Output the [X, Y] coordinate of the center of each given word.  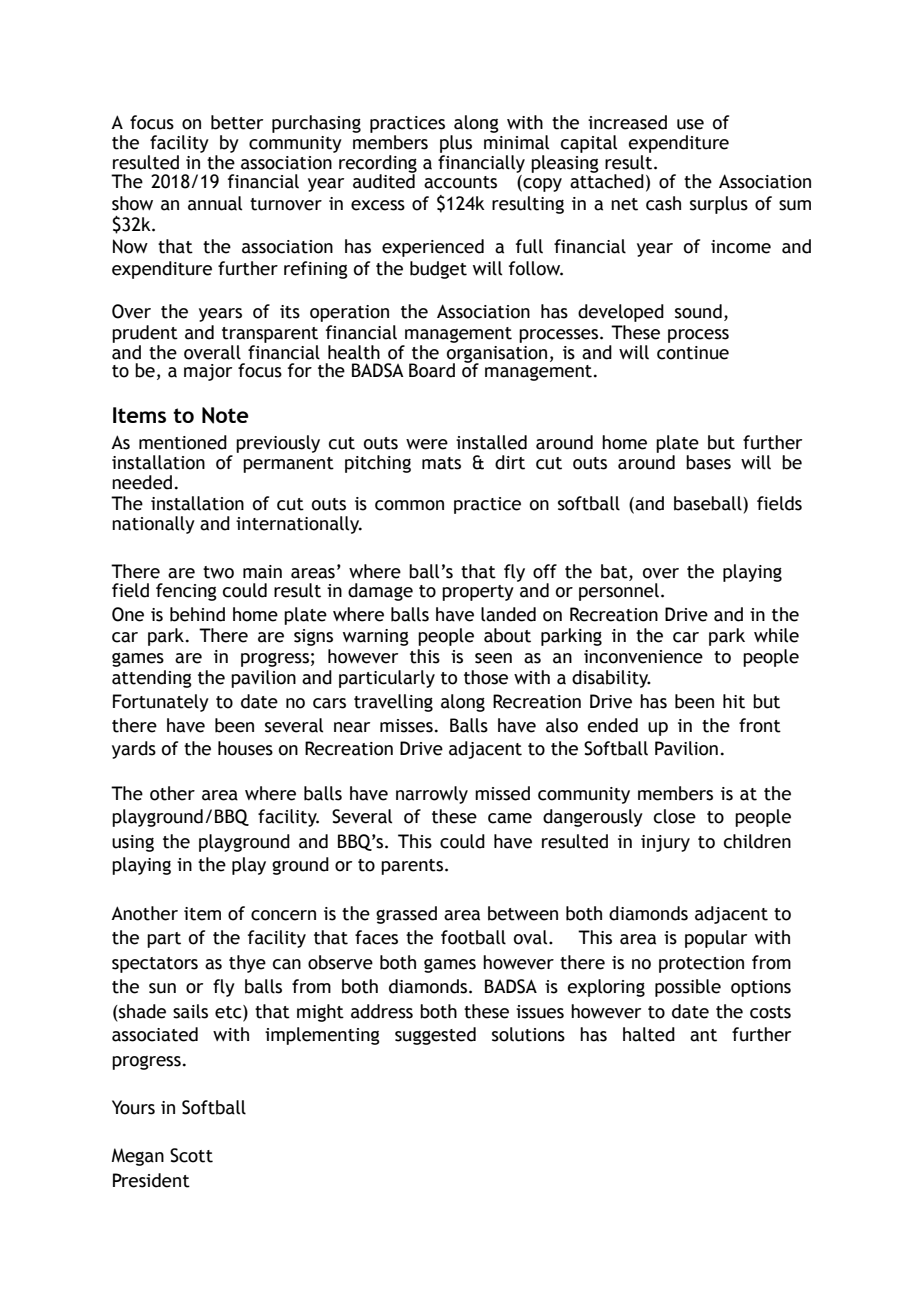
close [675, 816]
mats [441, 463]
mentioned [183, 442]
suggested [435, 1036]
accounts [460, 182]
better [237, 122]
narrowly [432, 795]
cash [663, 203]
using [133, 843]
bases [708, 462]
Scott [191, 1155]
